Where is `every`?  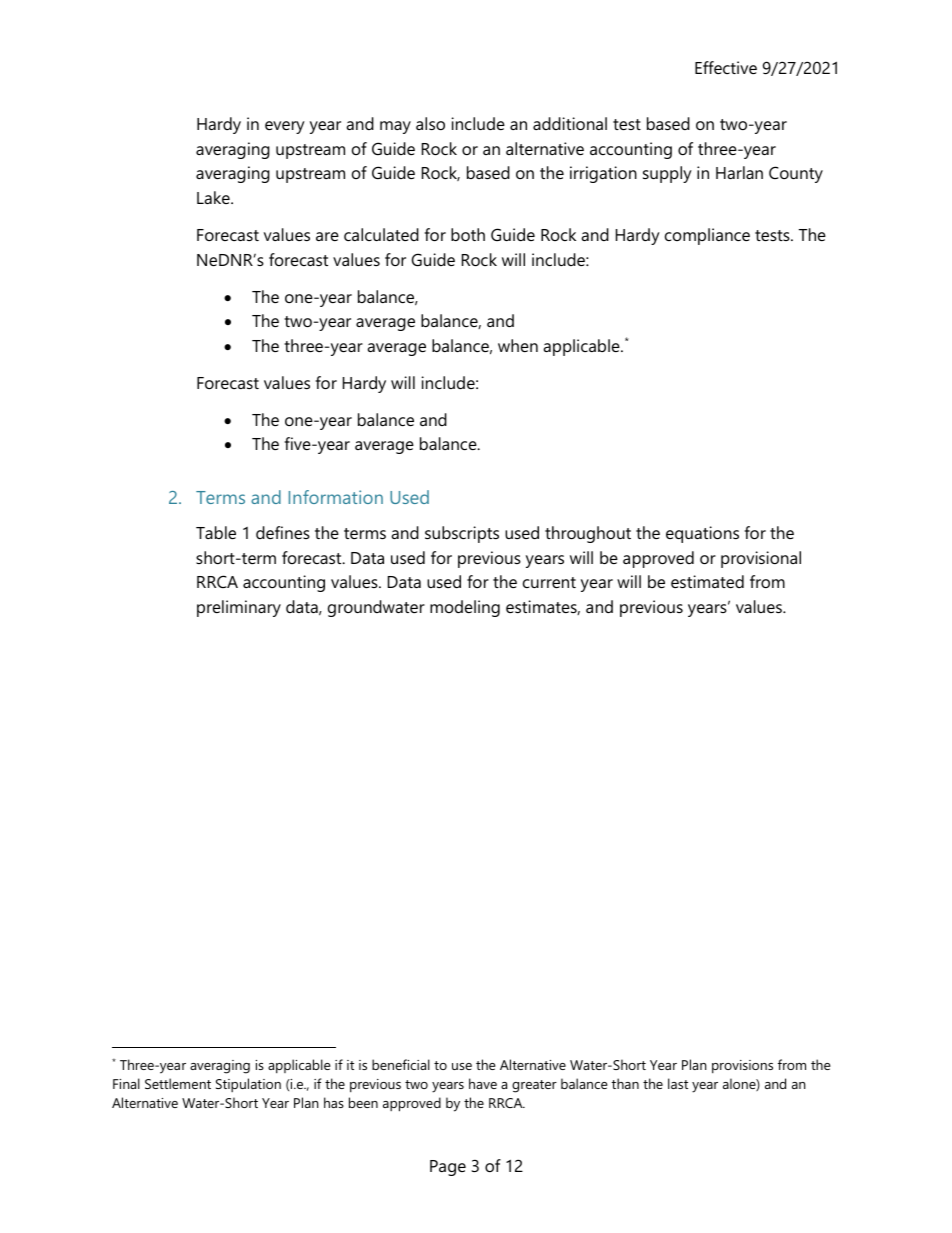 every is located at coordinates (285, 127).
